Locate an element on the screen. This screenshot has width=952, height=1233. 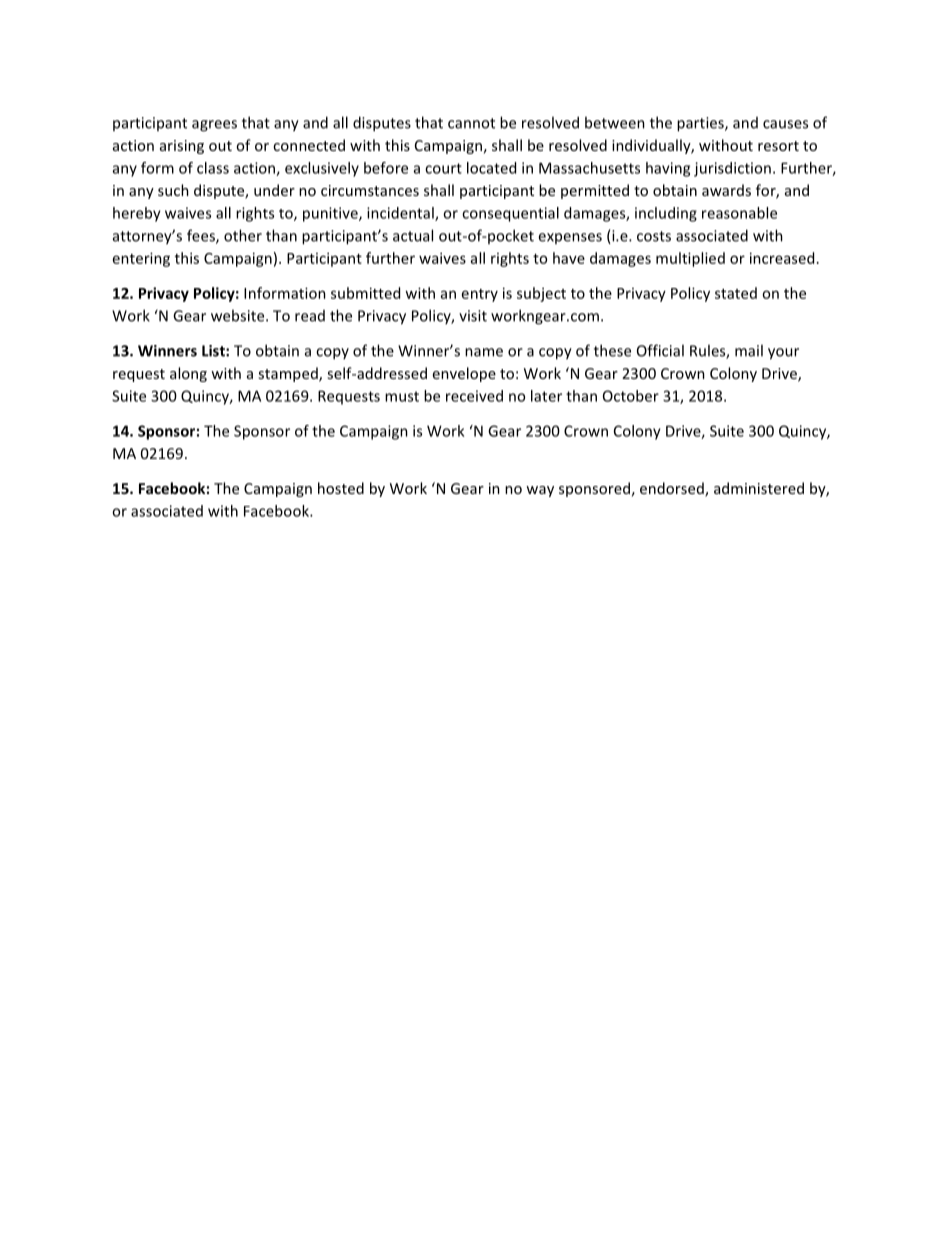
cannot is located at coordinates (471, 123).
